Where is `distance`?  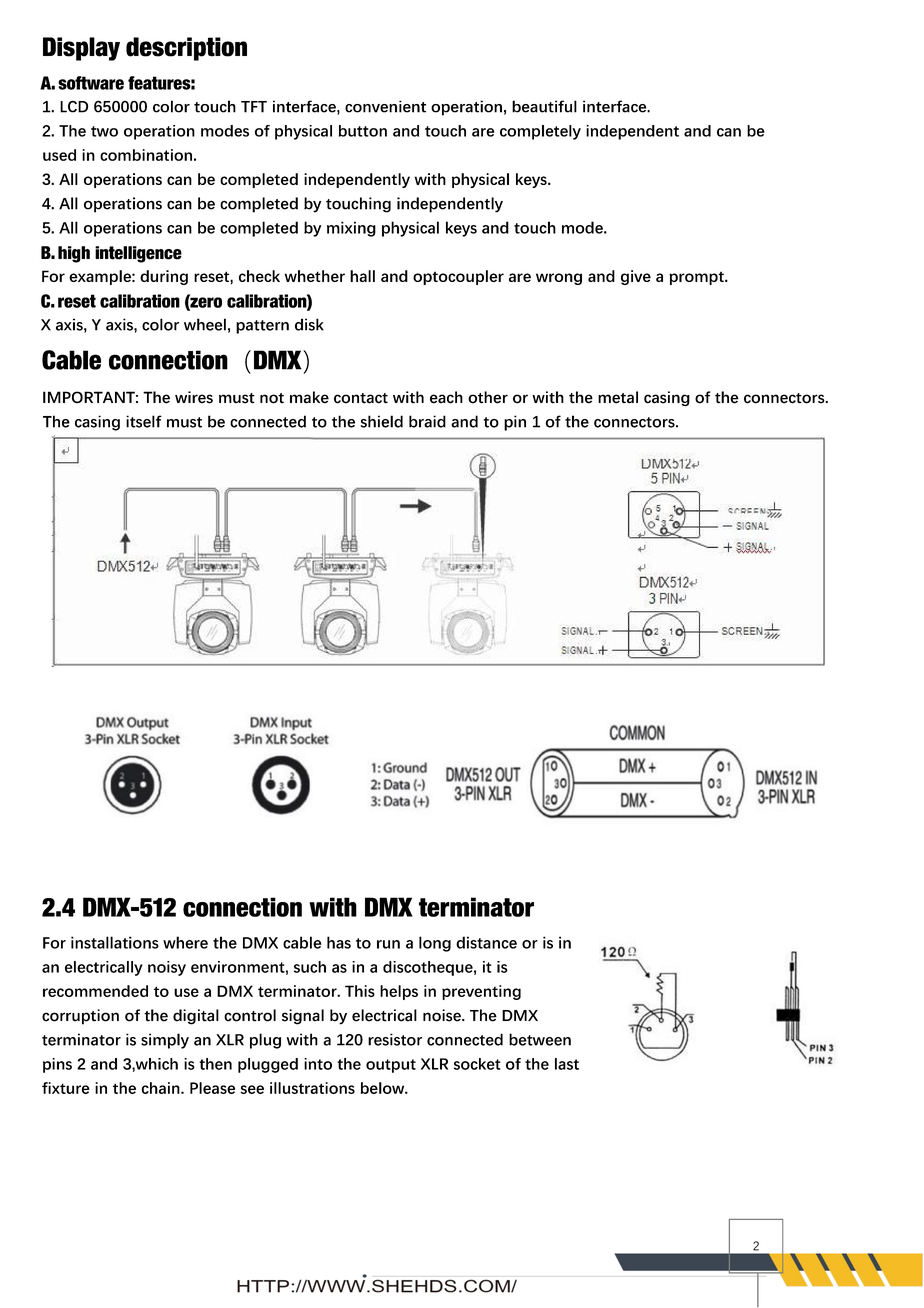
distance is located at coordinates (486, 942).
